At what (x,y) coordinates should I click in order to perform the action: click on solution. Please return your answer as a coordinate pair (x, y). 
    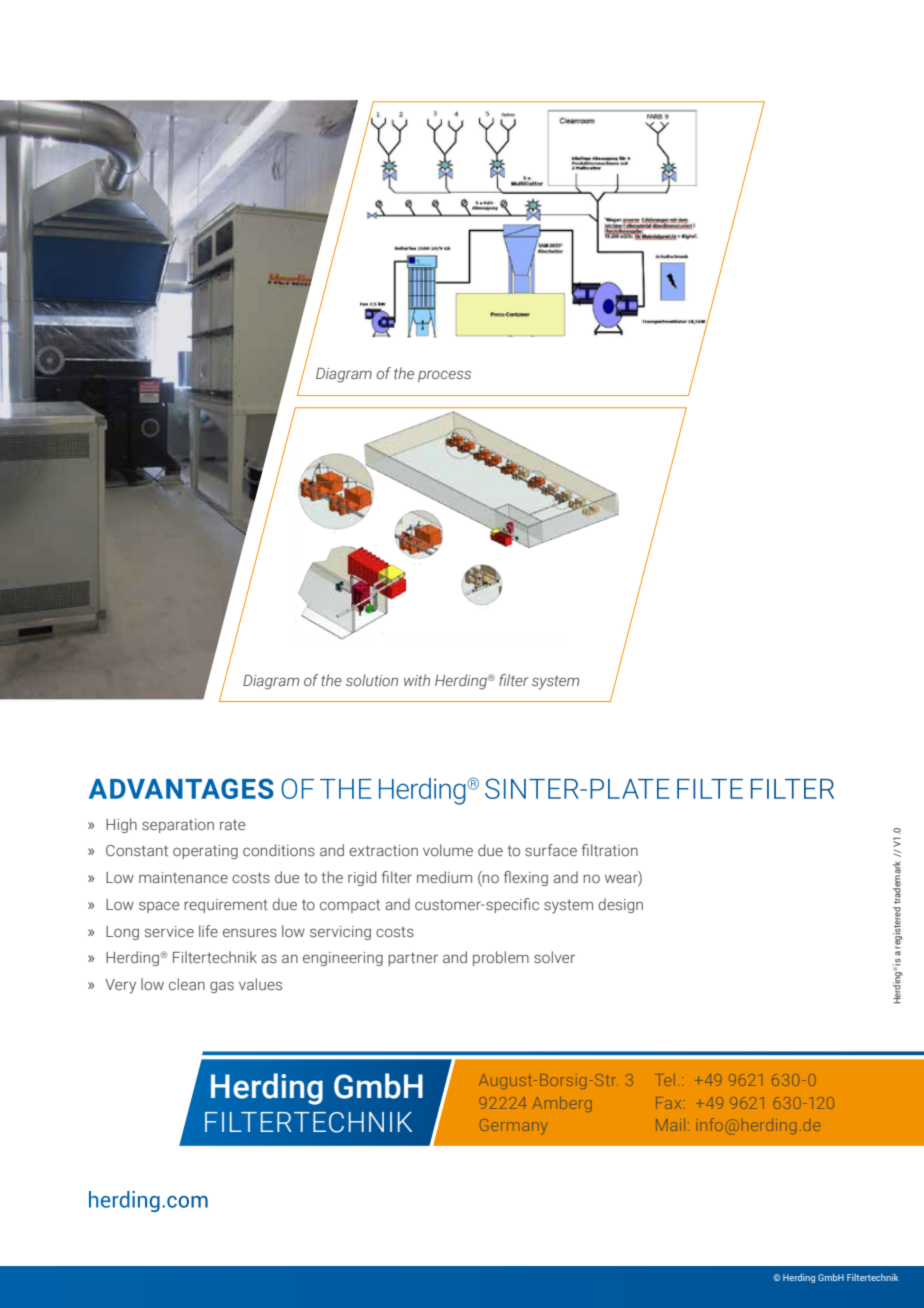
    Looking at the image, I should click on (372, 680).
